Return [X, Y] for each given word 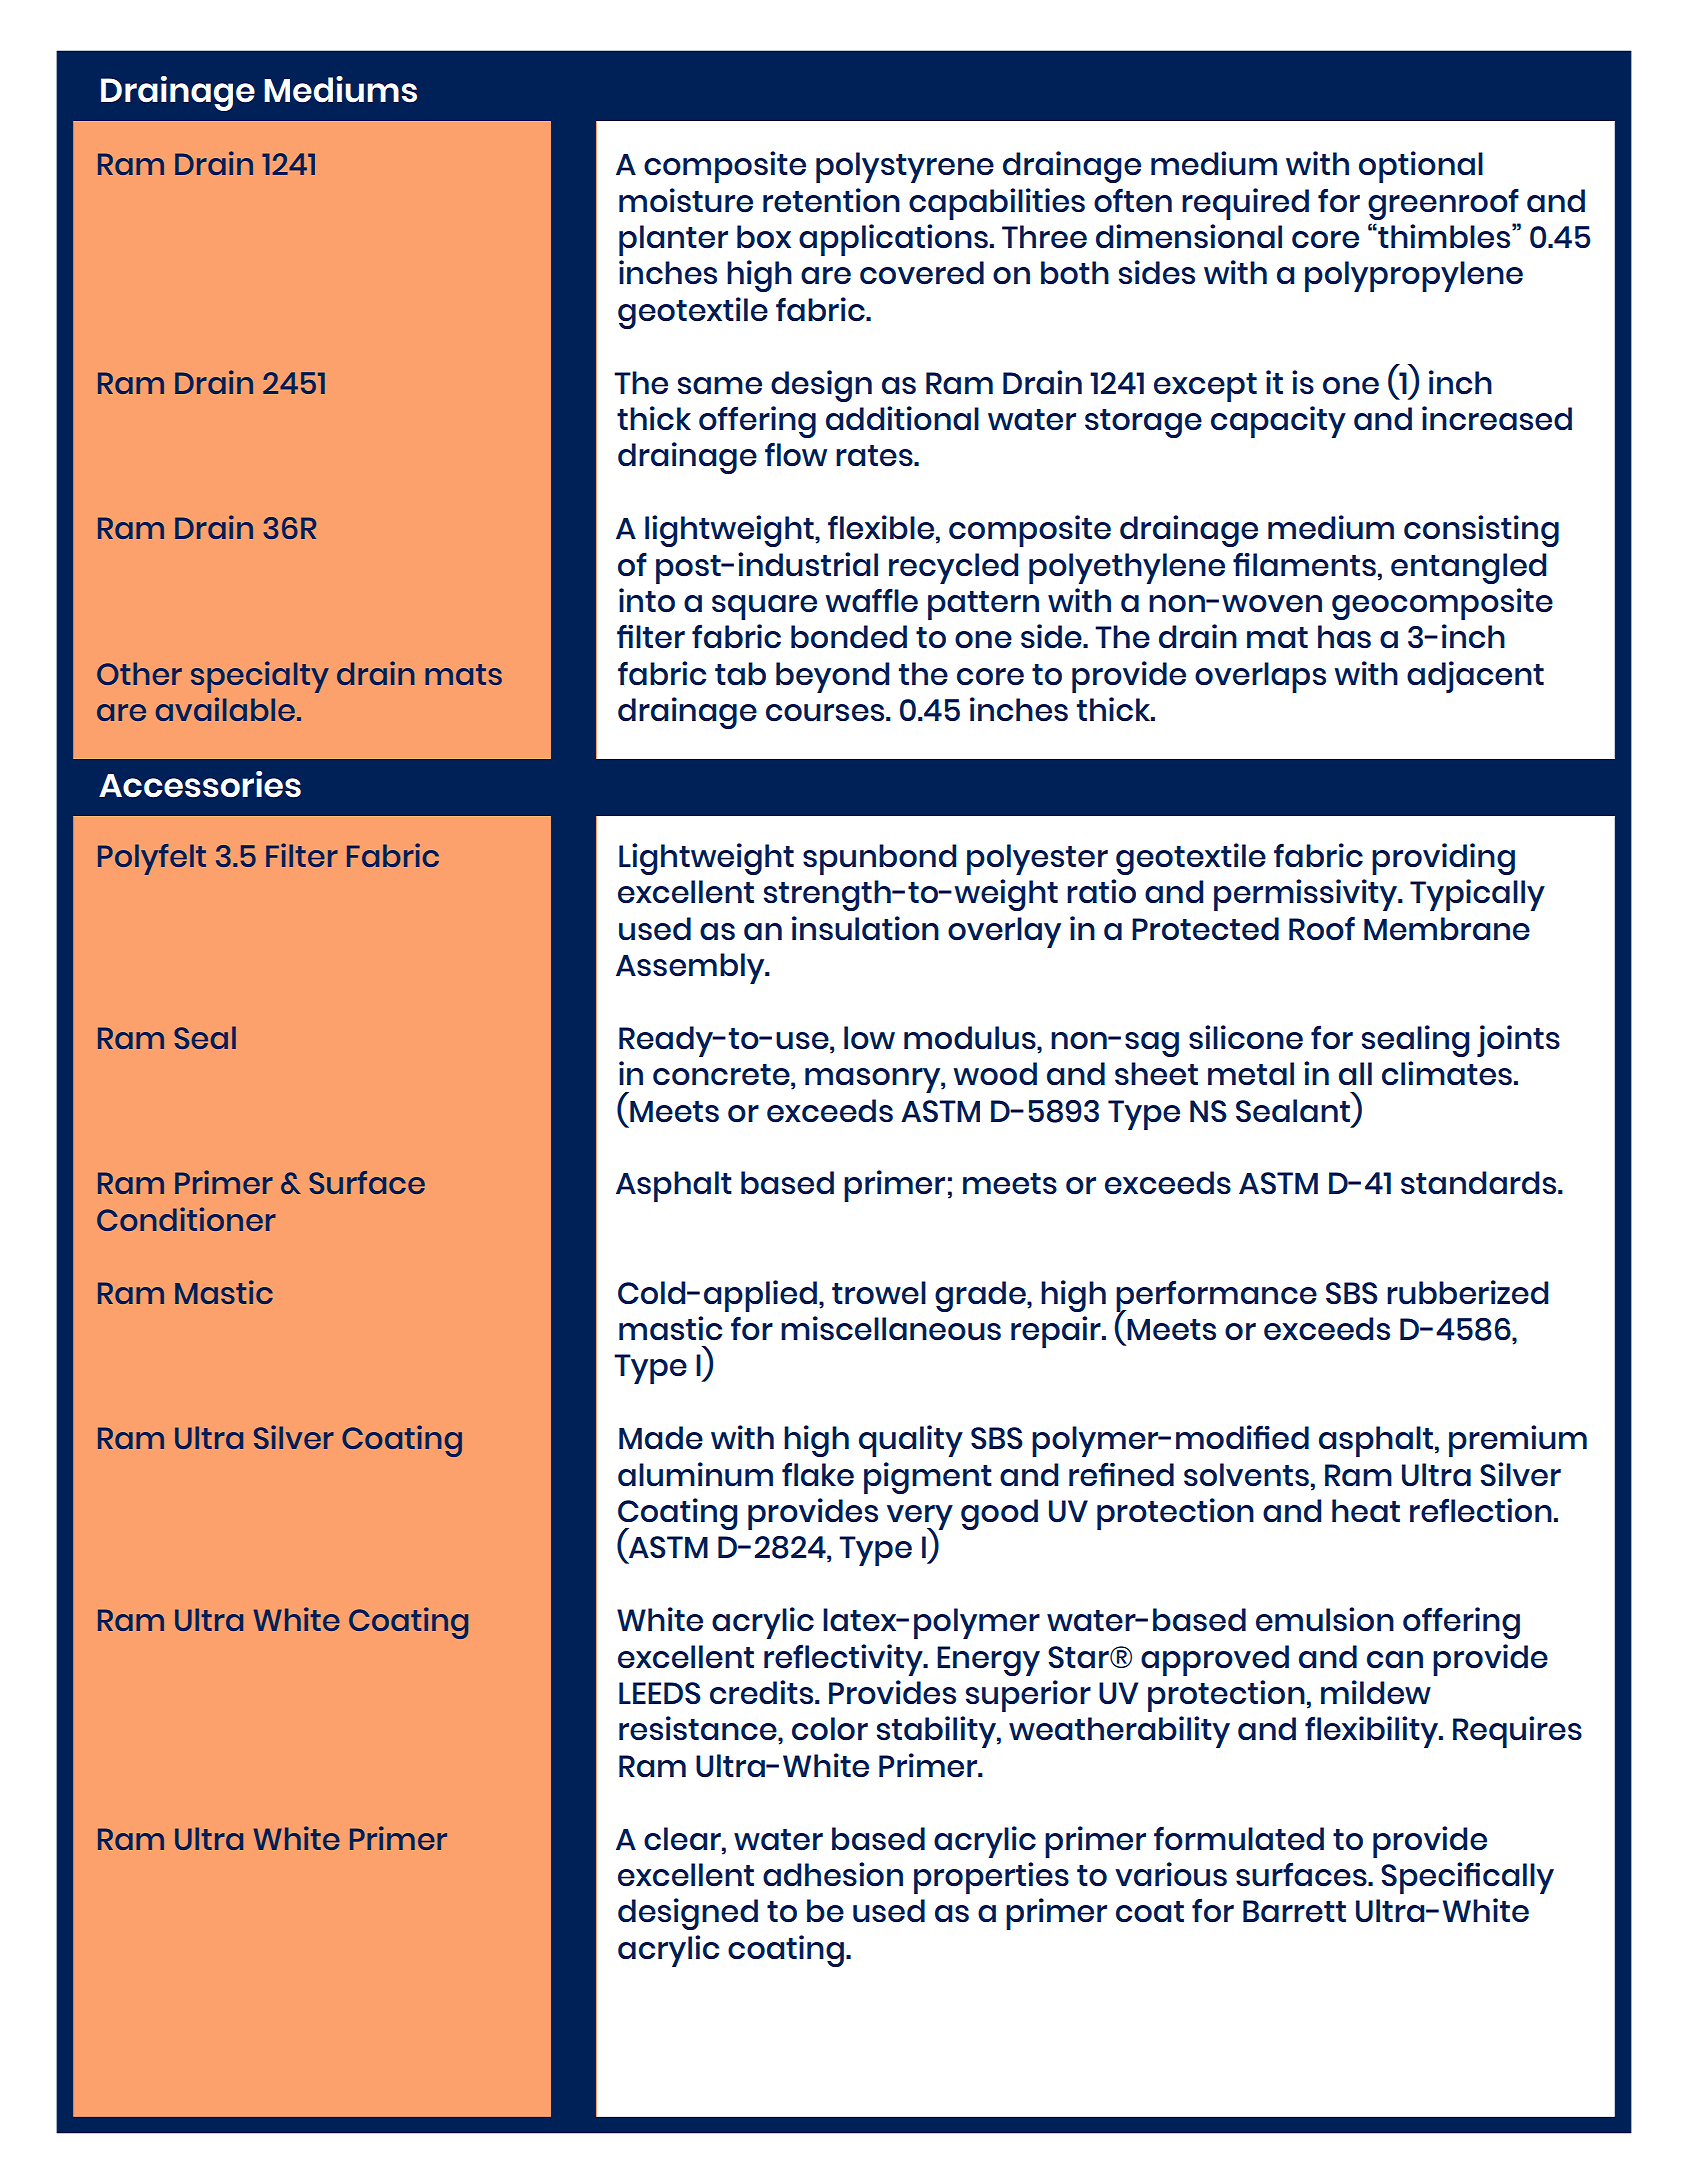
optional [1421, 167]
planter [673, 240]
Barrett [1294, 1911]
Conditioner [186, 1219]
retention [831, 200]
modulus [971, 1038]
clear [683, 1839]
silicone [1246, 1037]
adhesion [833, 1874]
